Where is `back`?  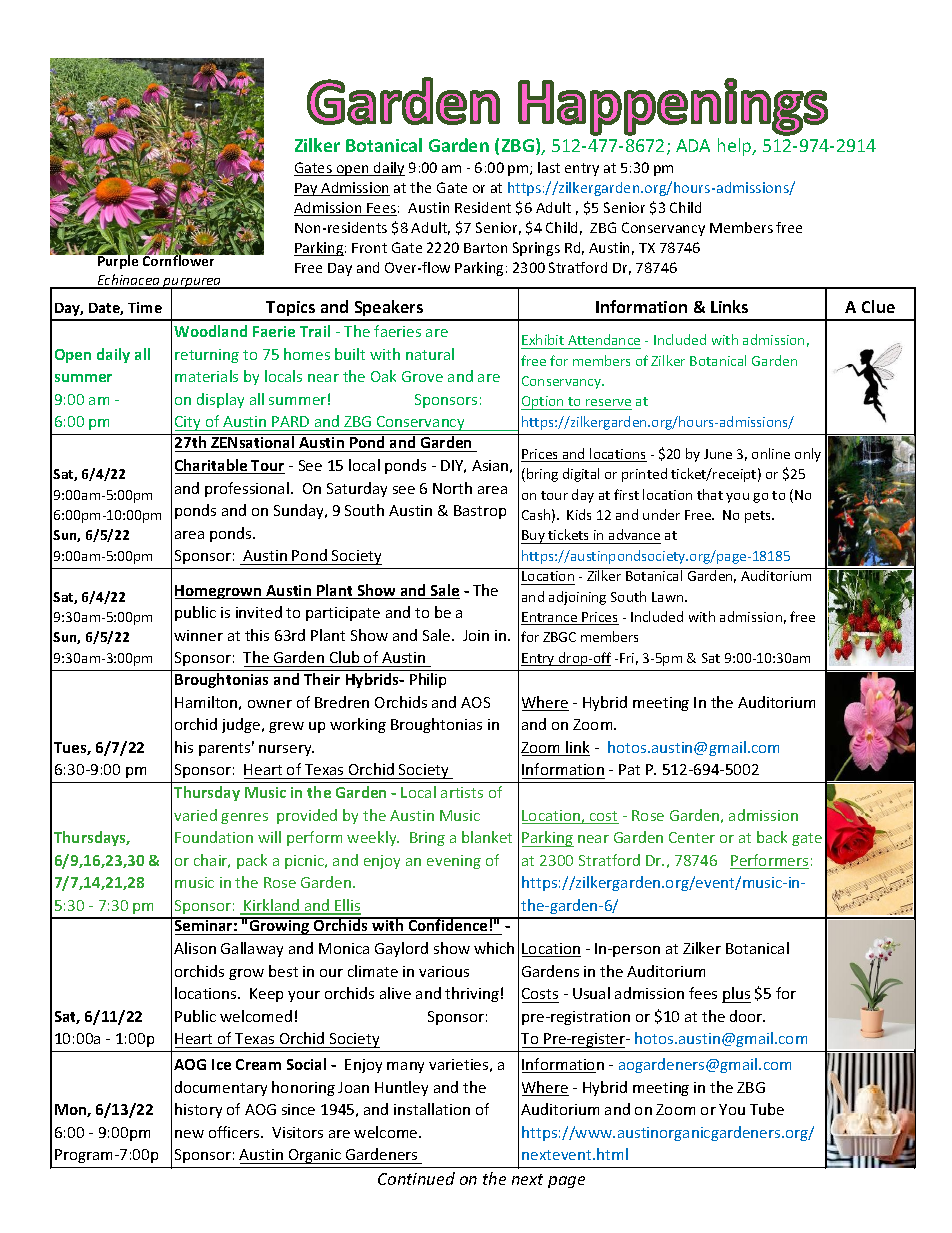
back is located at coordinates (772, 837).
